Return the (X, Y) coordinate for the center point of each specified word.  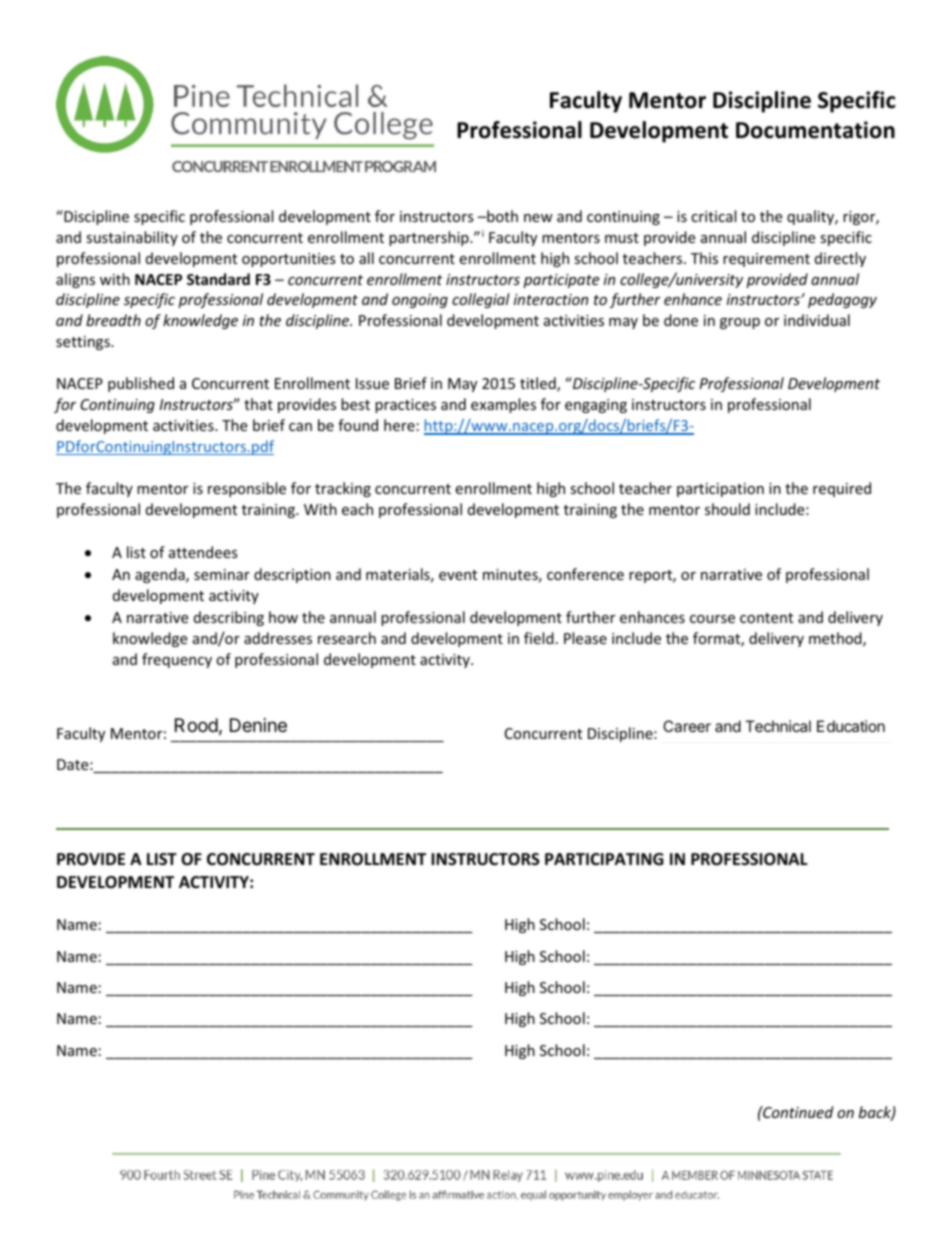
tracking (343, 489)
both (501, 216)
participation (720, 490)
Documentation (815, 130)
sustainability (132, 238)
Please (585, 638)
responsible (247, 489)
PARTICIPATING (604, 859)
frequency (177, 660)
